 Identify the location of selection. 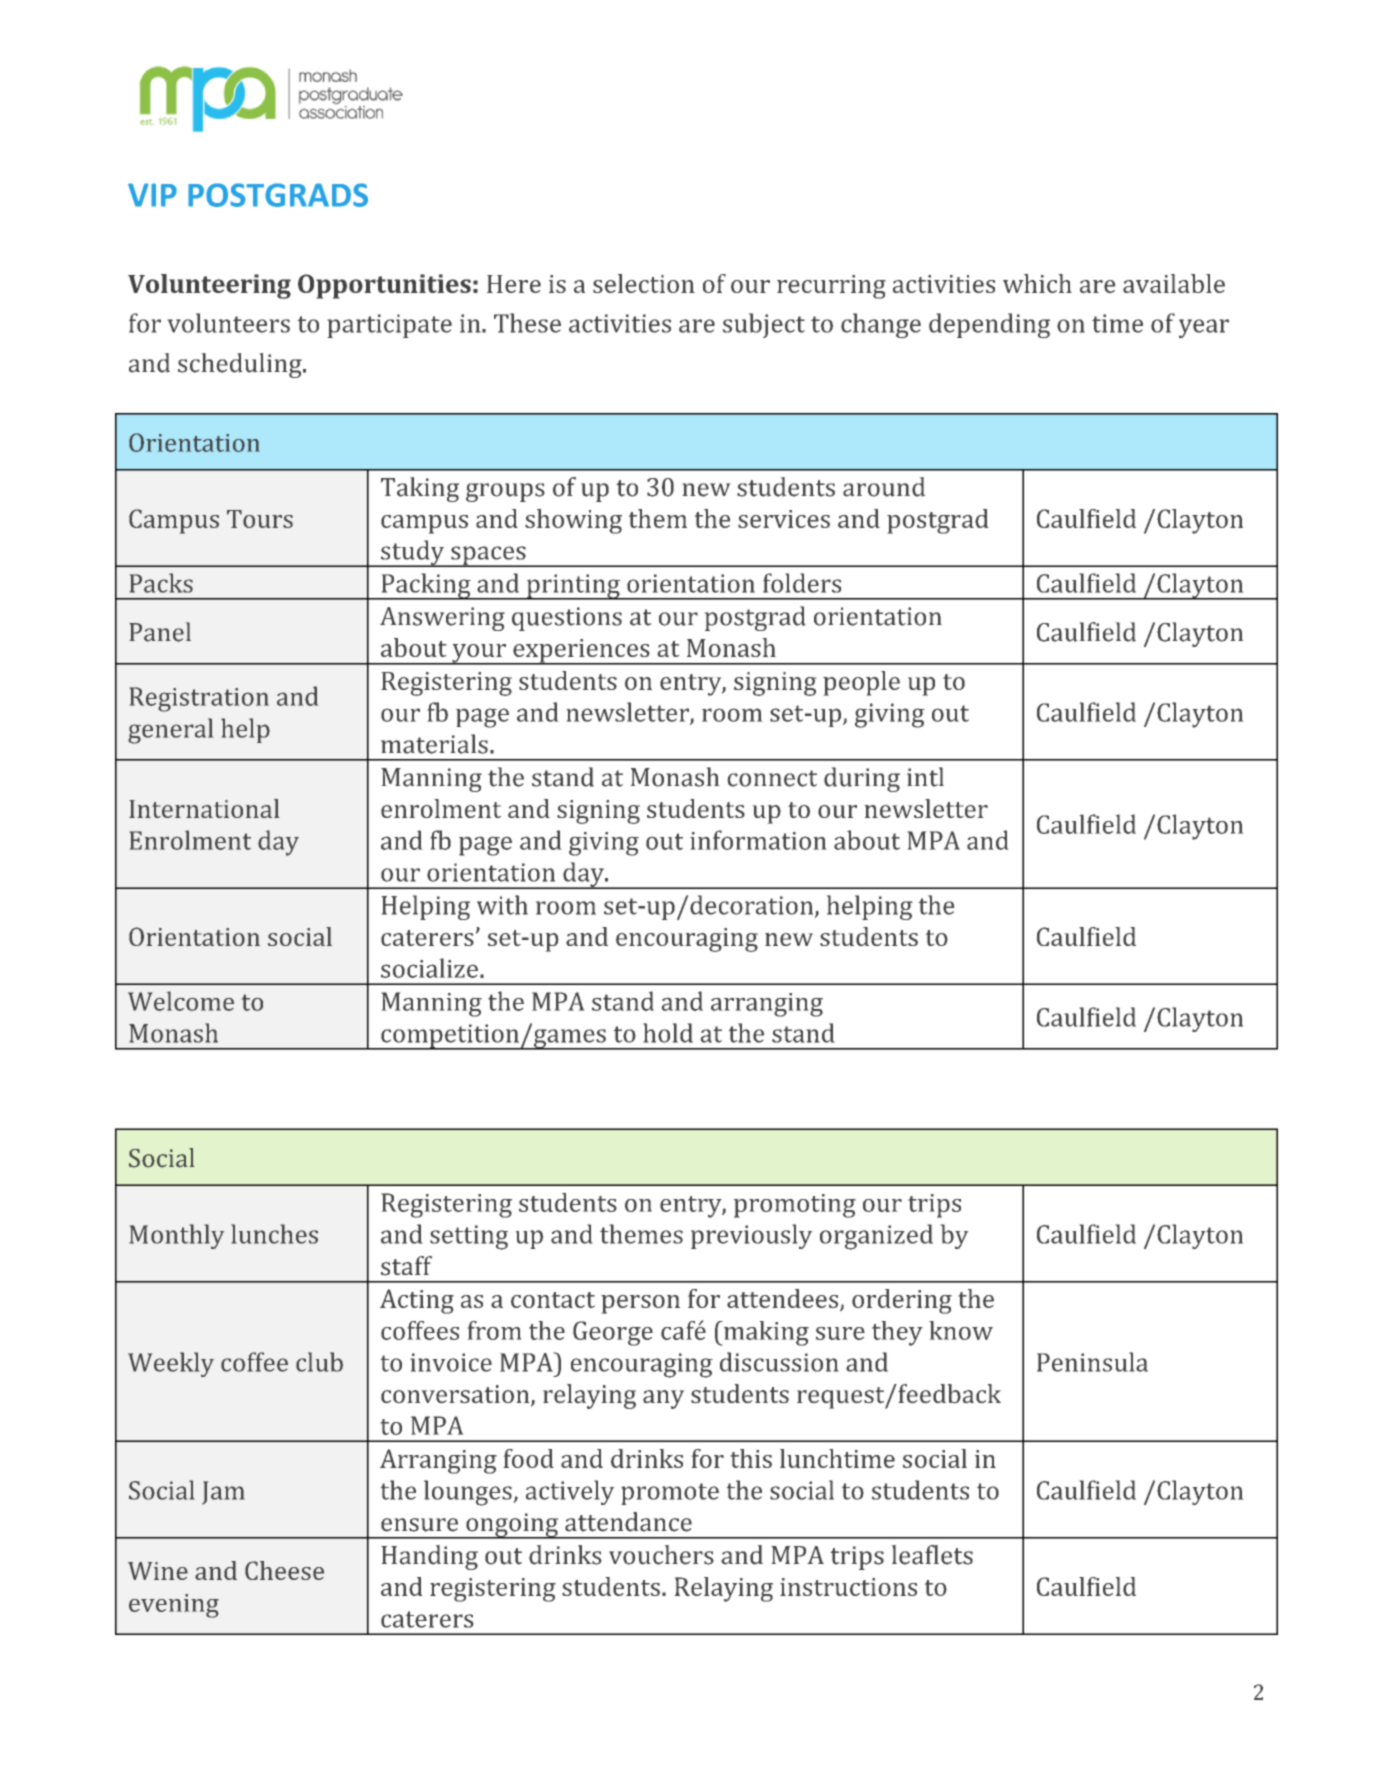
(644, 283).
